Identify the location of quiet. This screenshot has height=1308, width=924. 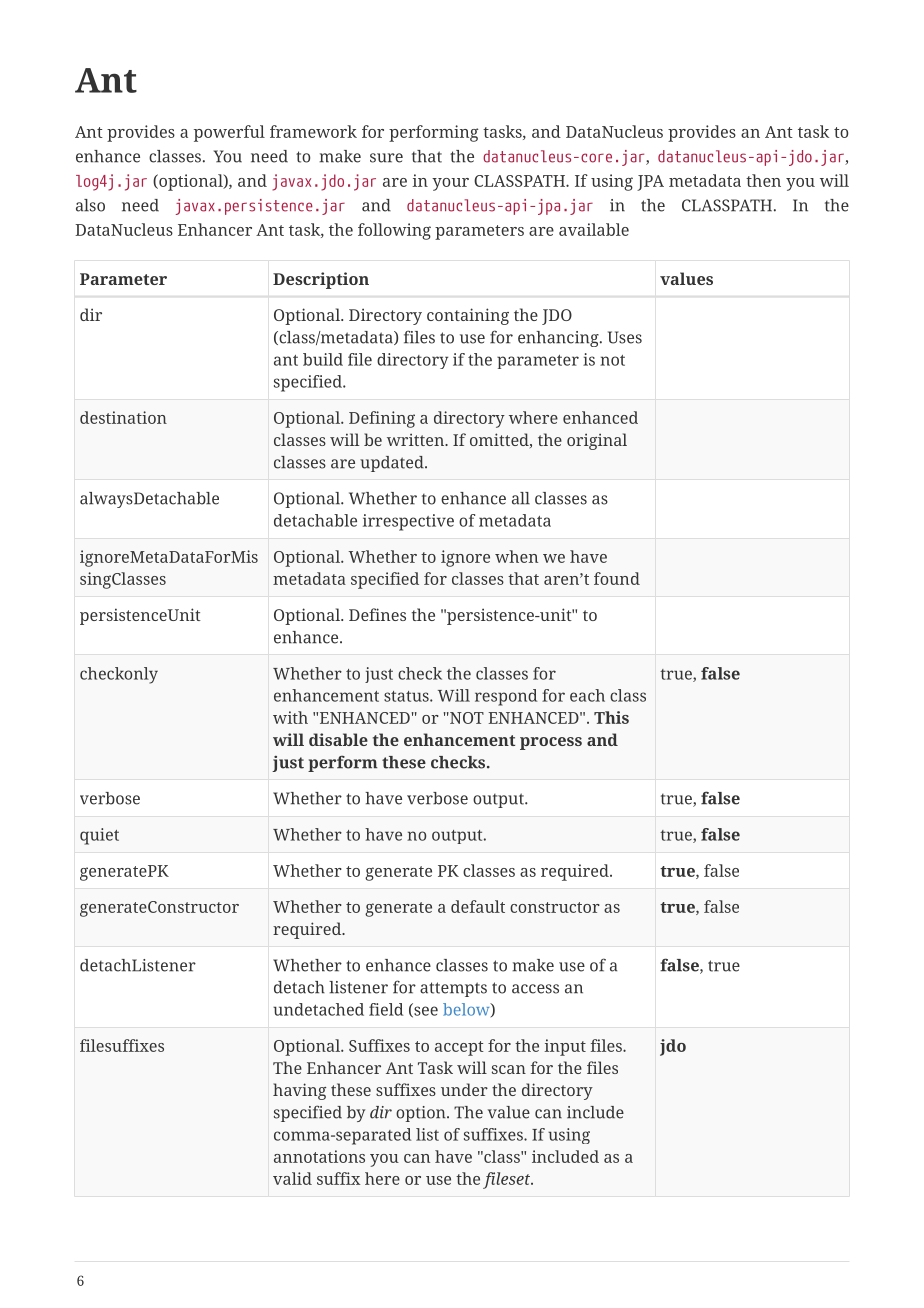
(99, 836).
